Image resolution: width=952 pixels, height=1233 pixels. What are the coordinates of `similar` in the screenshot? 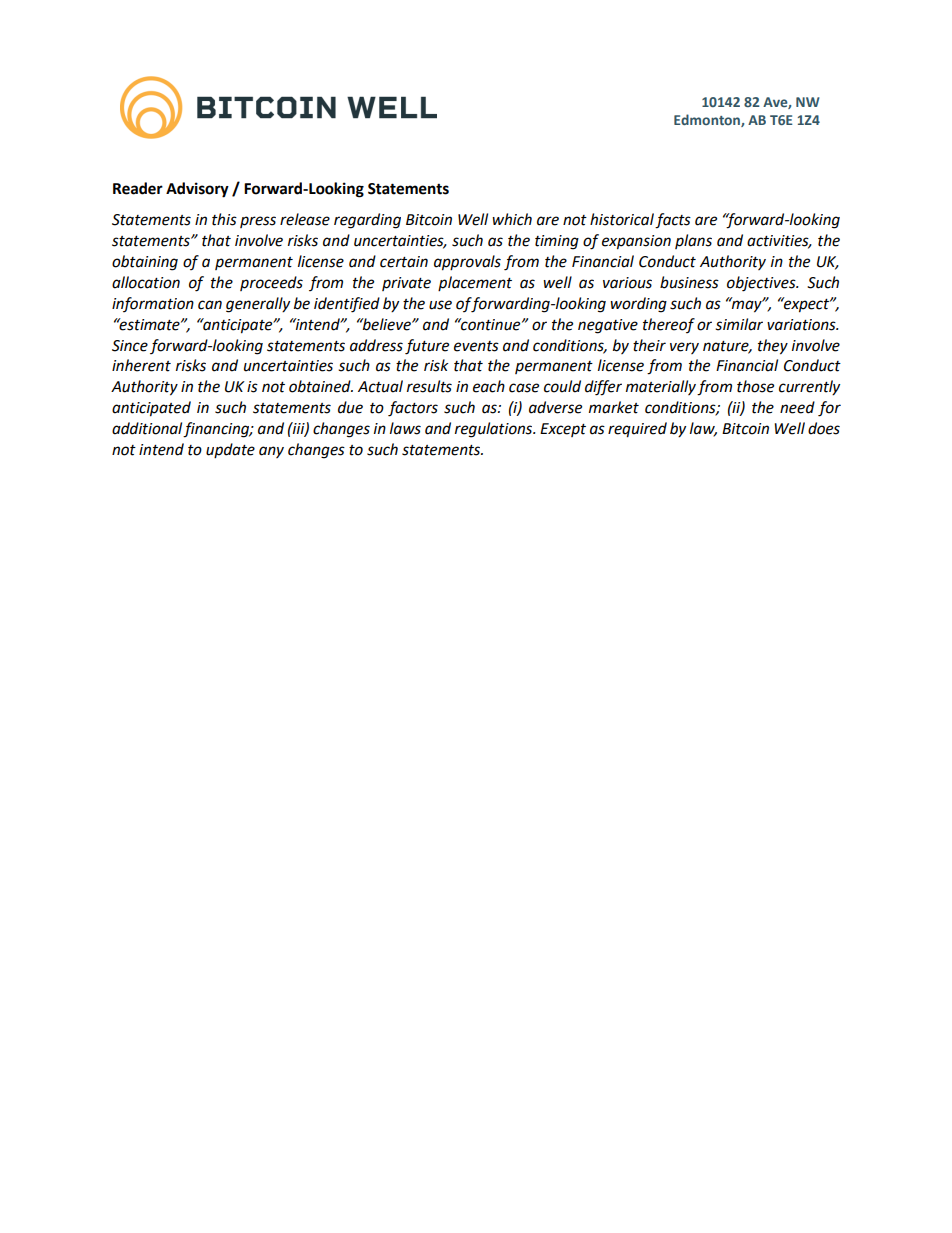 It's located at (739, 324).
